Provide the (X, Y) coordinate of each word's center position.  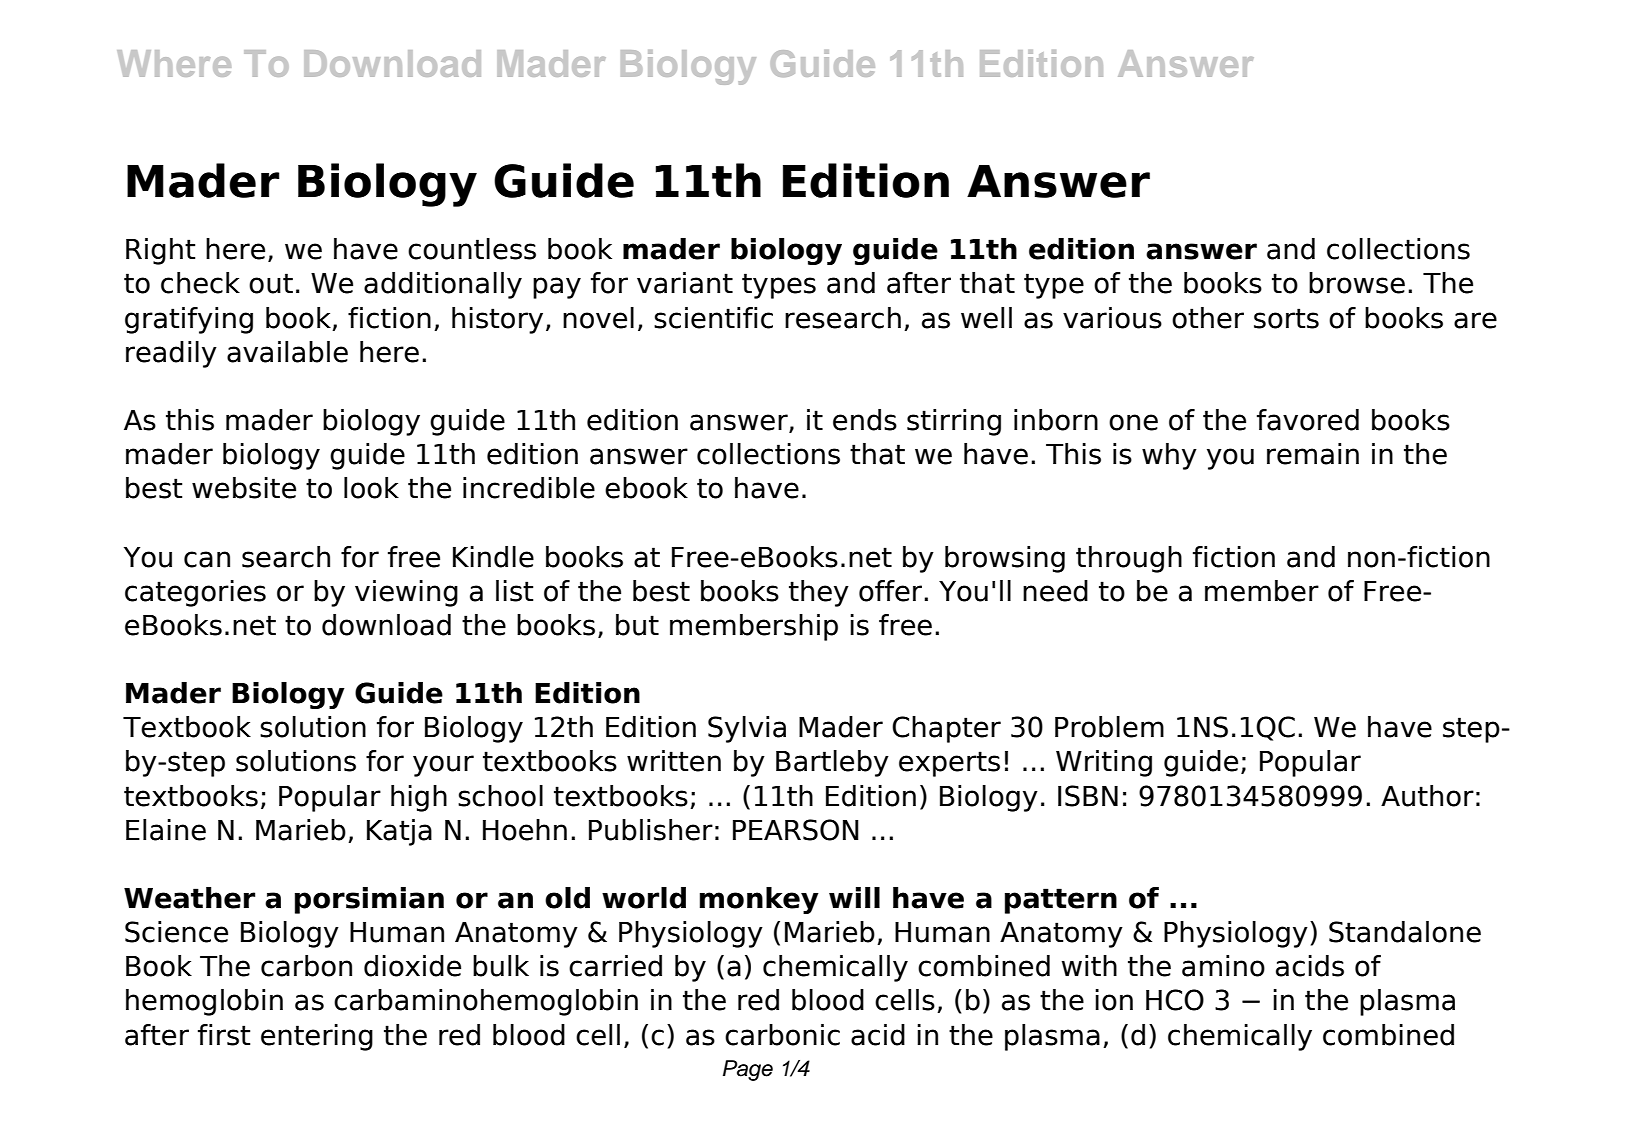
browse (1357, 283)
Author (1427, 796)
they (819, 593)
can (207, 559)
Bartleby (832, 763)
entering (317, 1037)
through (1129, 559)
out (271, 283)
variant (685, 283)
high (419, 798)
